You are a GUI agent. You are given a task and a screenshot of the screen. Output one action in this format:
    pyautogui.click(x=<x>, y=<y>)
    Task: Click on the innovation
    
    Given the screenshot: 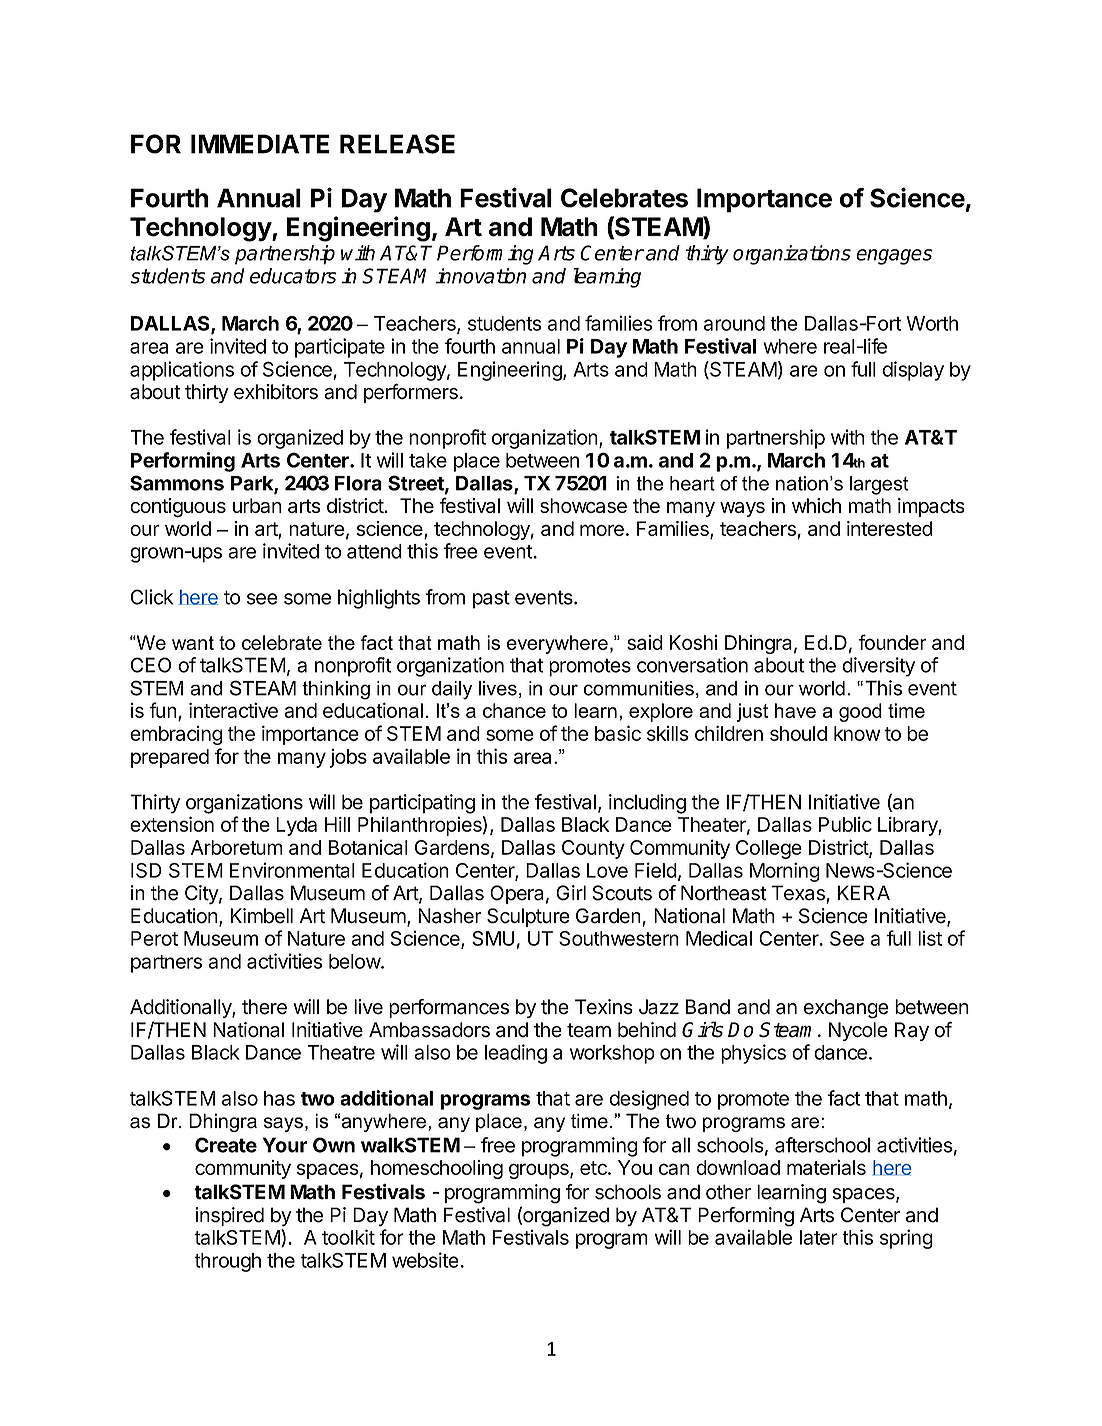 What is the action you would take?
    pyautogui.click(x=481, y=276)
